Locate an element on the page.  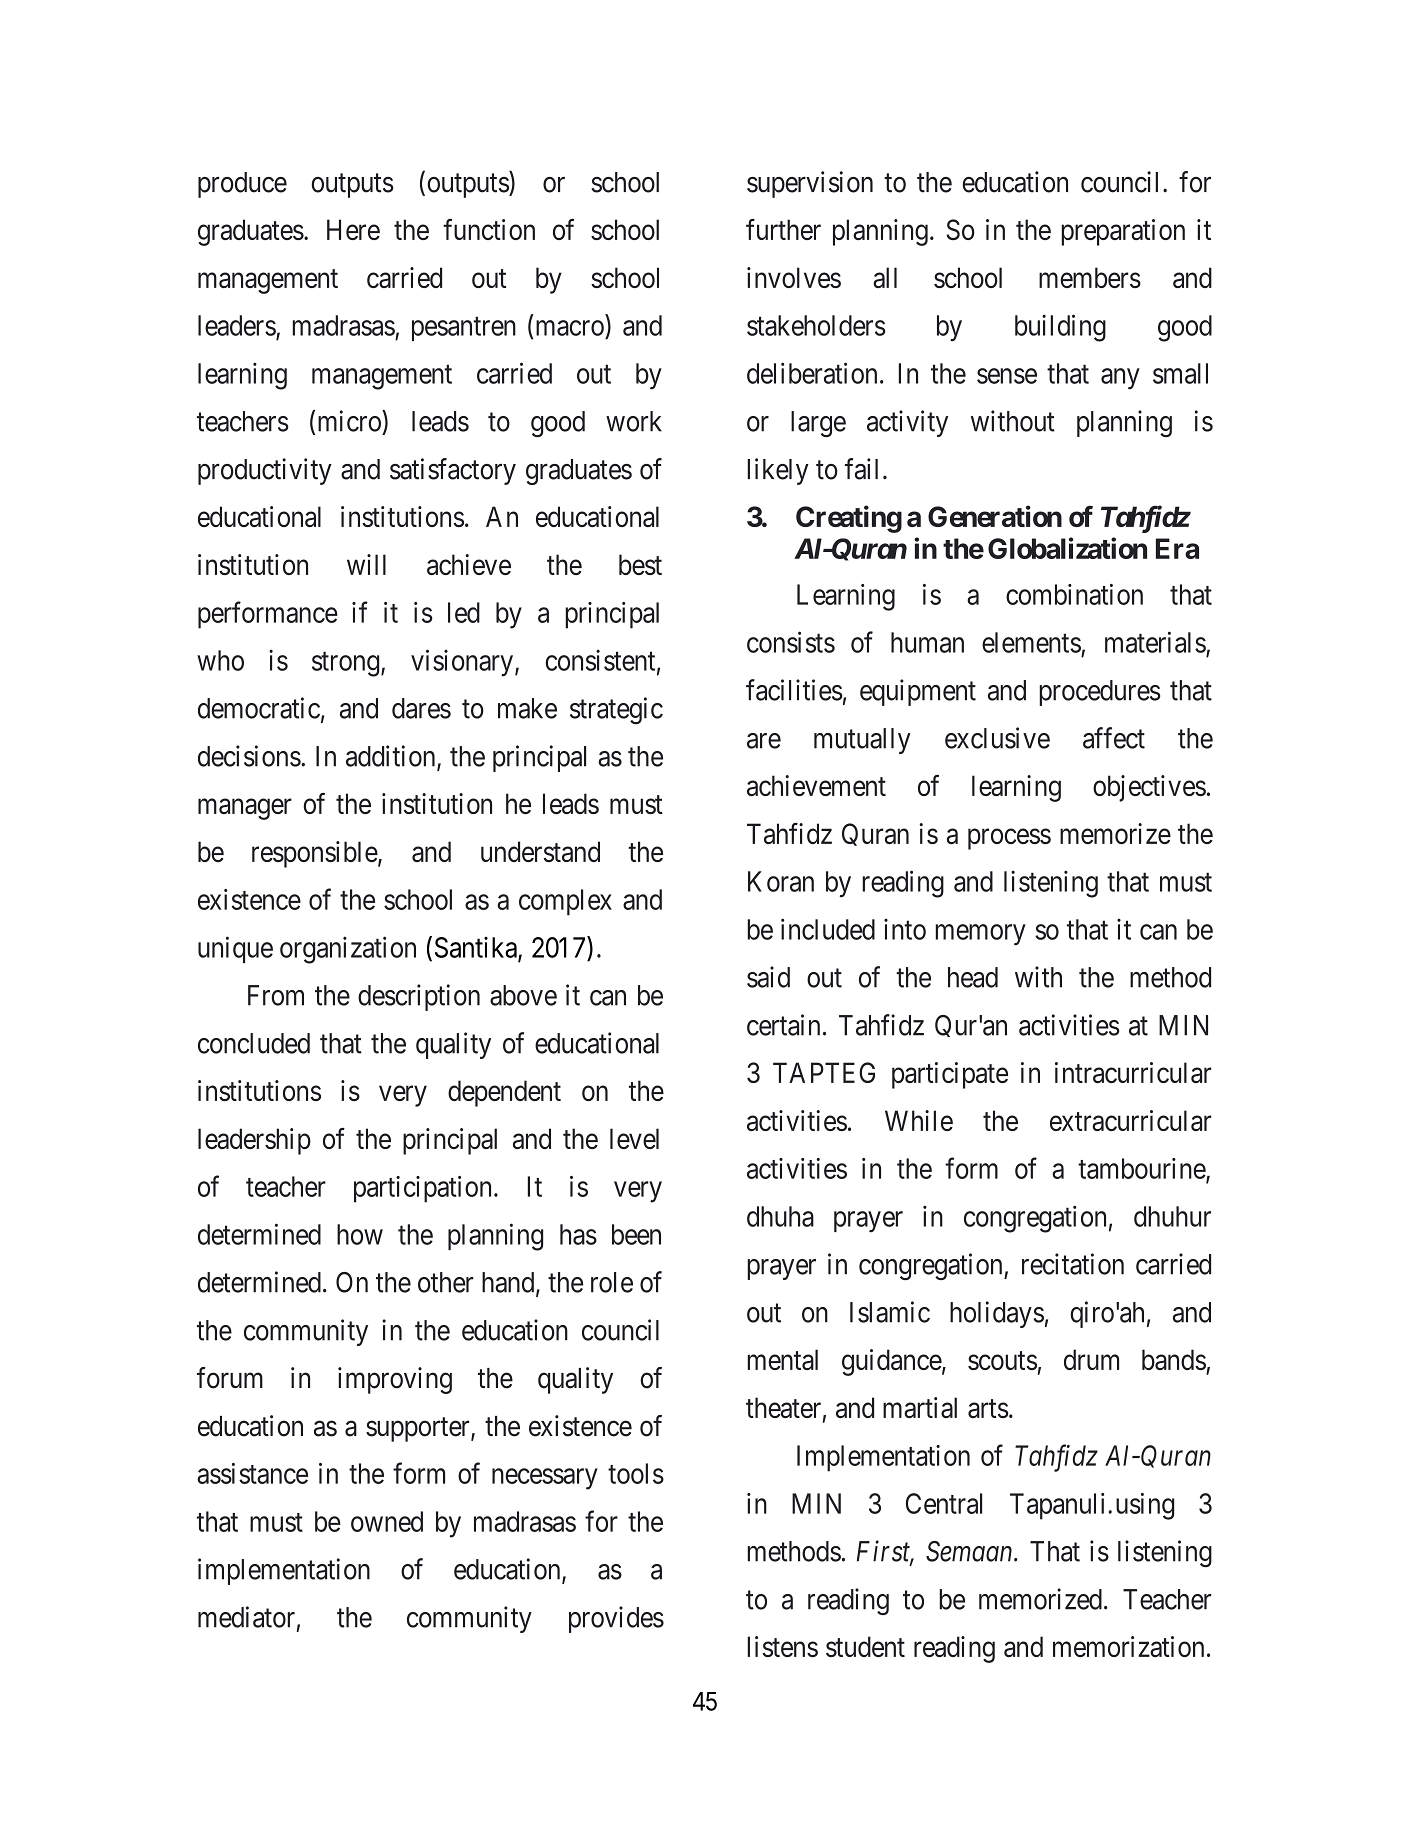
memorization is located at coordinates (1128, 1646).
